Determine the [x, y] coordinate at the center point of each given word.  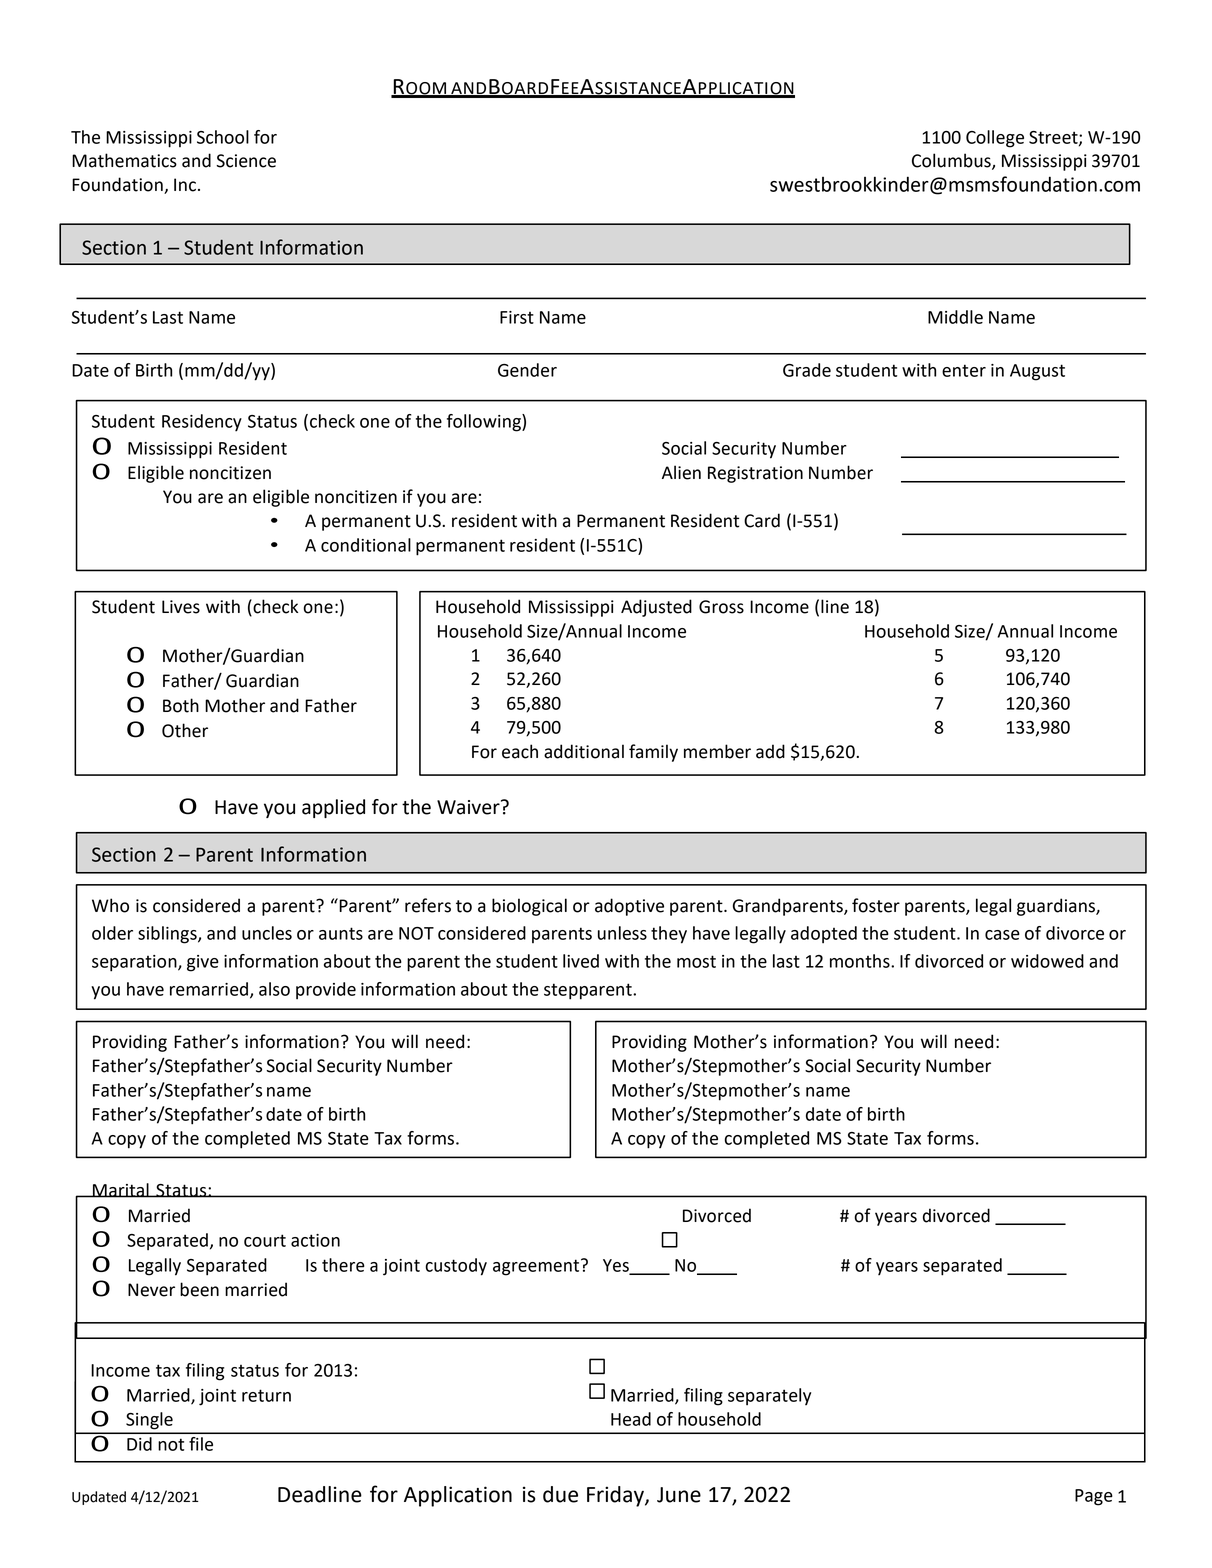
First [517, 317]
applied [333, 808]
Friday [616, 1496]
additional [584, 751]
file [201, 1444]
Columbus [952, 161]
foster [876, 905]
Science [246, 161]
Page [1094, 1497]
